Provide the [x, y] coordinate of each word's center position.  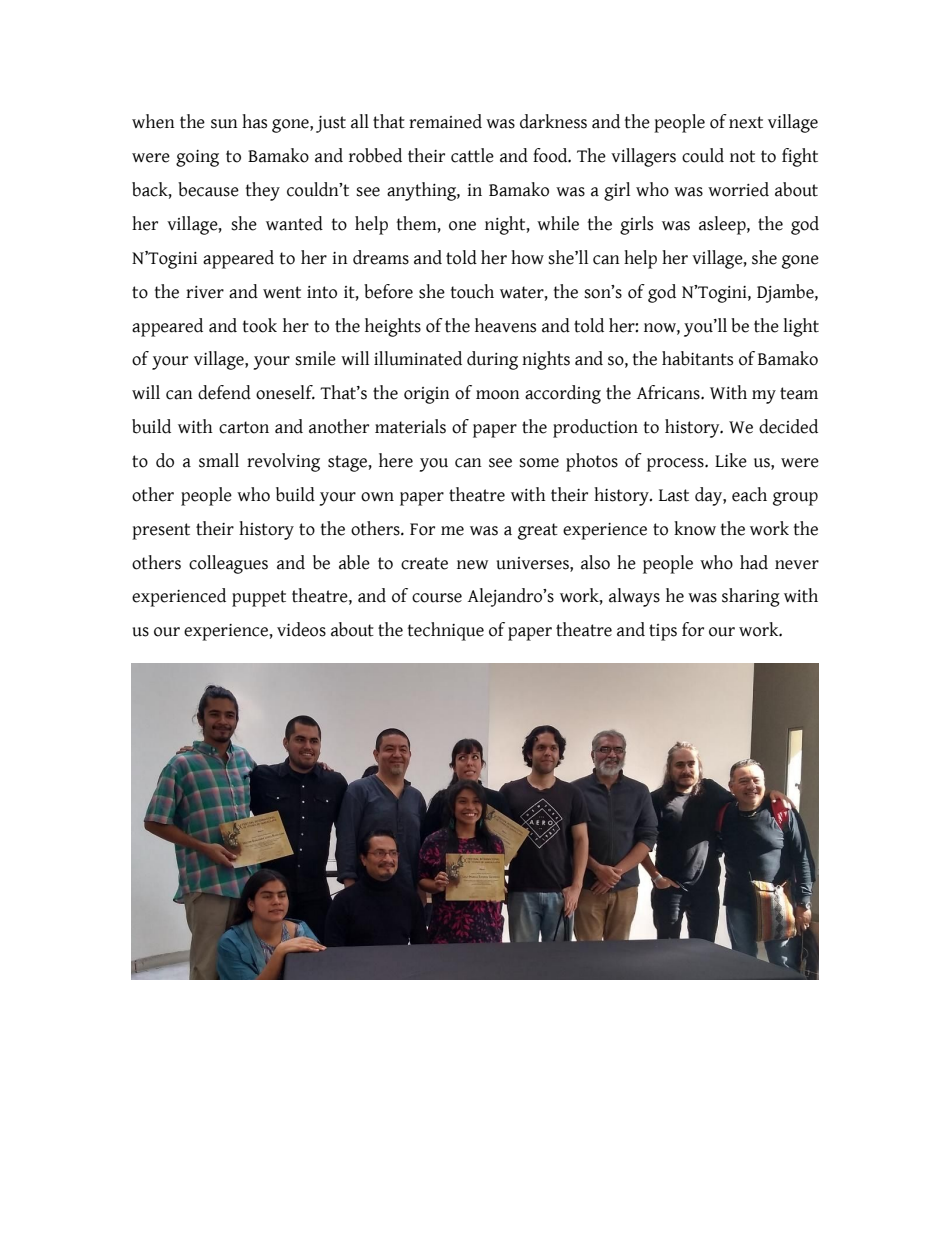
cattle [472, 155]
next [746, 122]
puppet [259, 598]
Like [731, 460]
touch [472, 291]
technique [446, 631]
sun [224, 124]
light [801, 327]
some [539, 463]
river [205, 292]
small [219, 460]
